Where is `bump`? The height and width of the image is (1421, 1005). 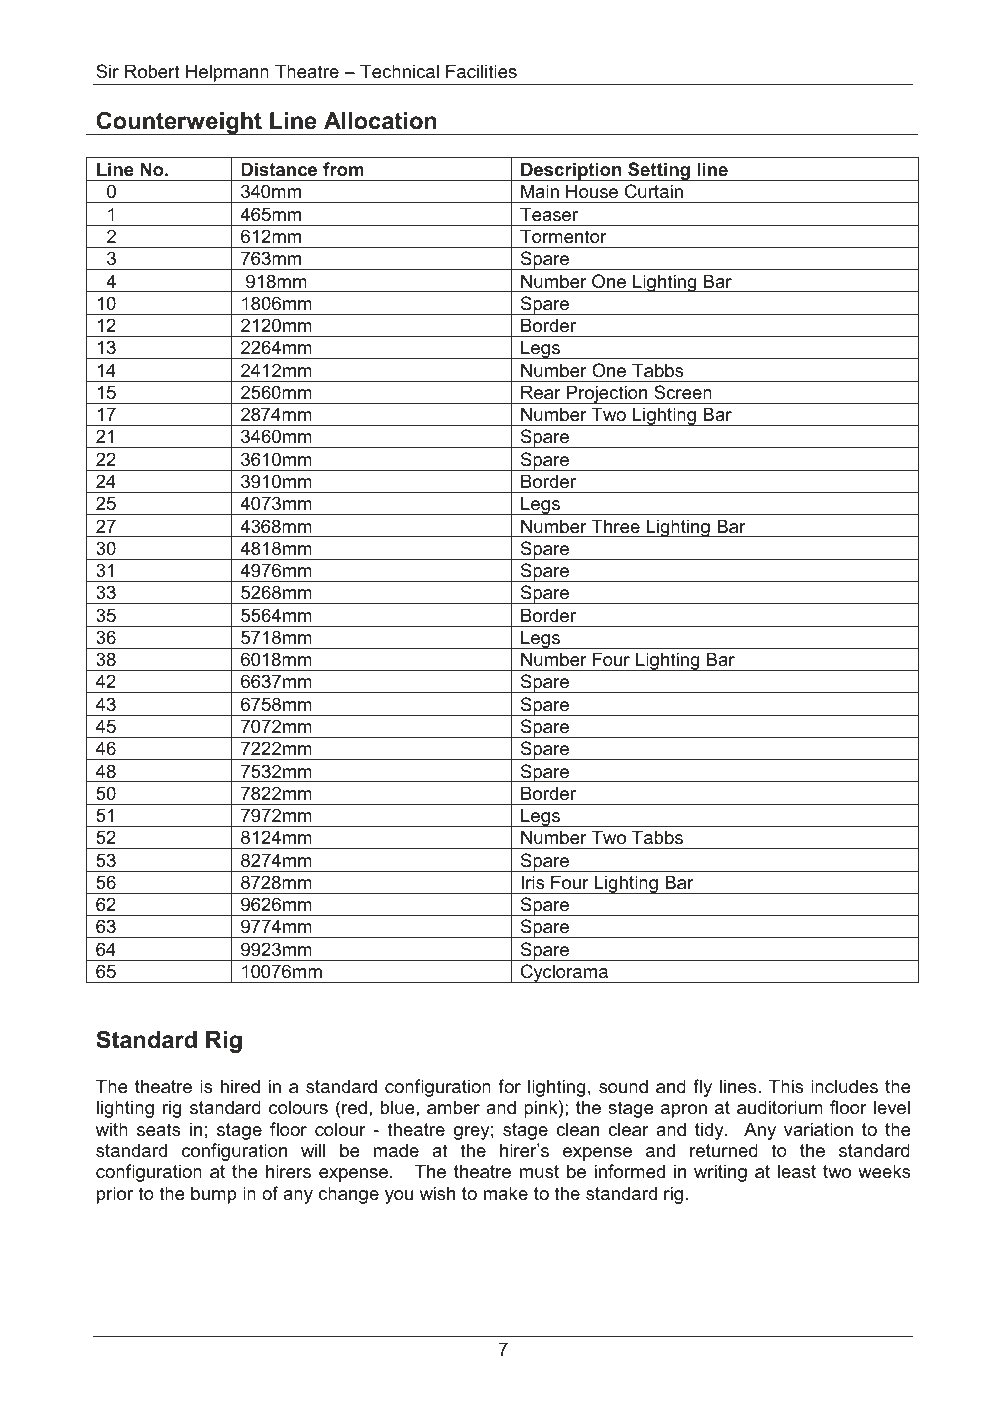 bump is located at coordinates (214, 1195).
